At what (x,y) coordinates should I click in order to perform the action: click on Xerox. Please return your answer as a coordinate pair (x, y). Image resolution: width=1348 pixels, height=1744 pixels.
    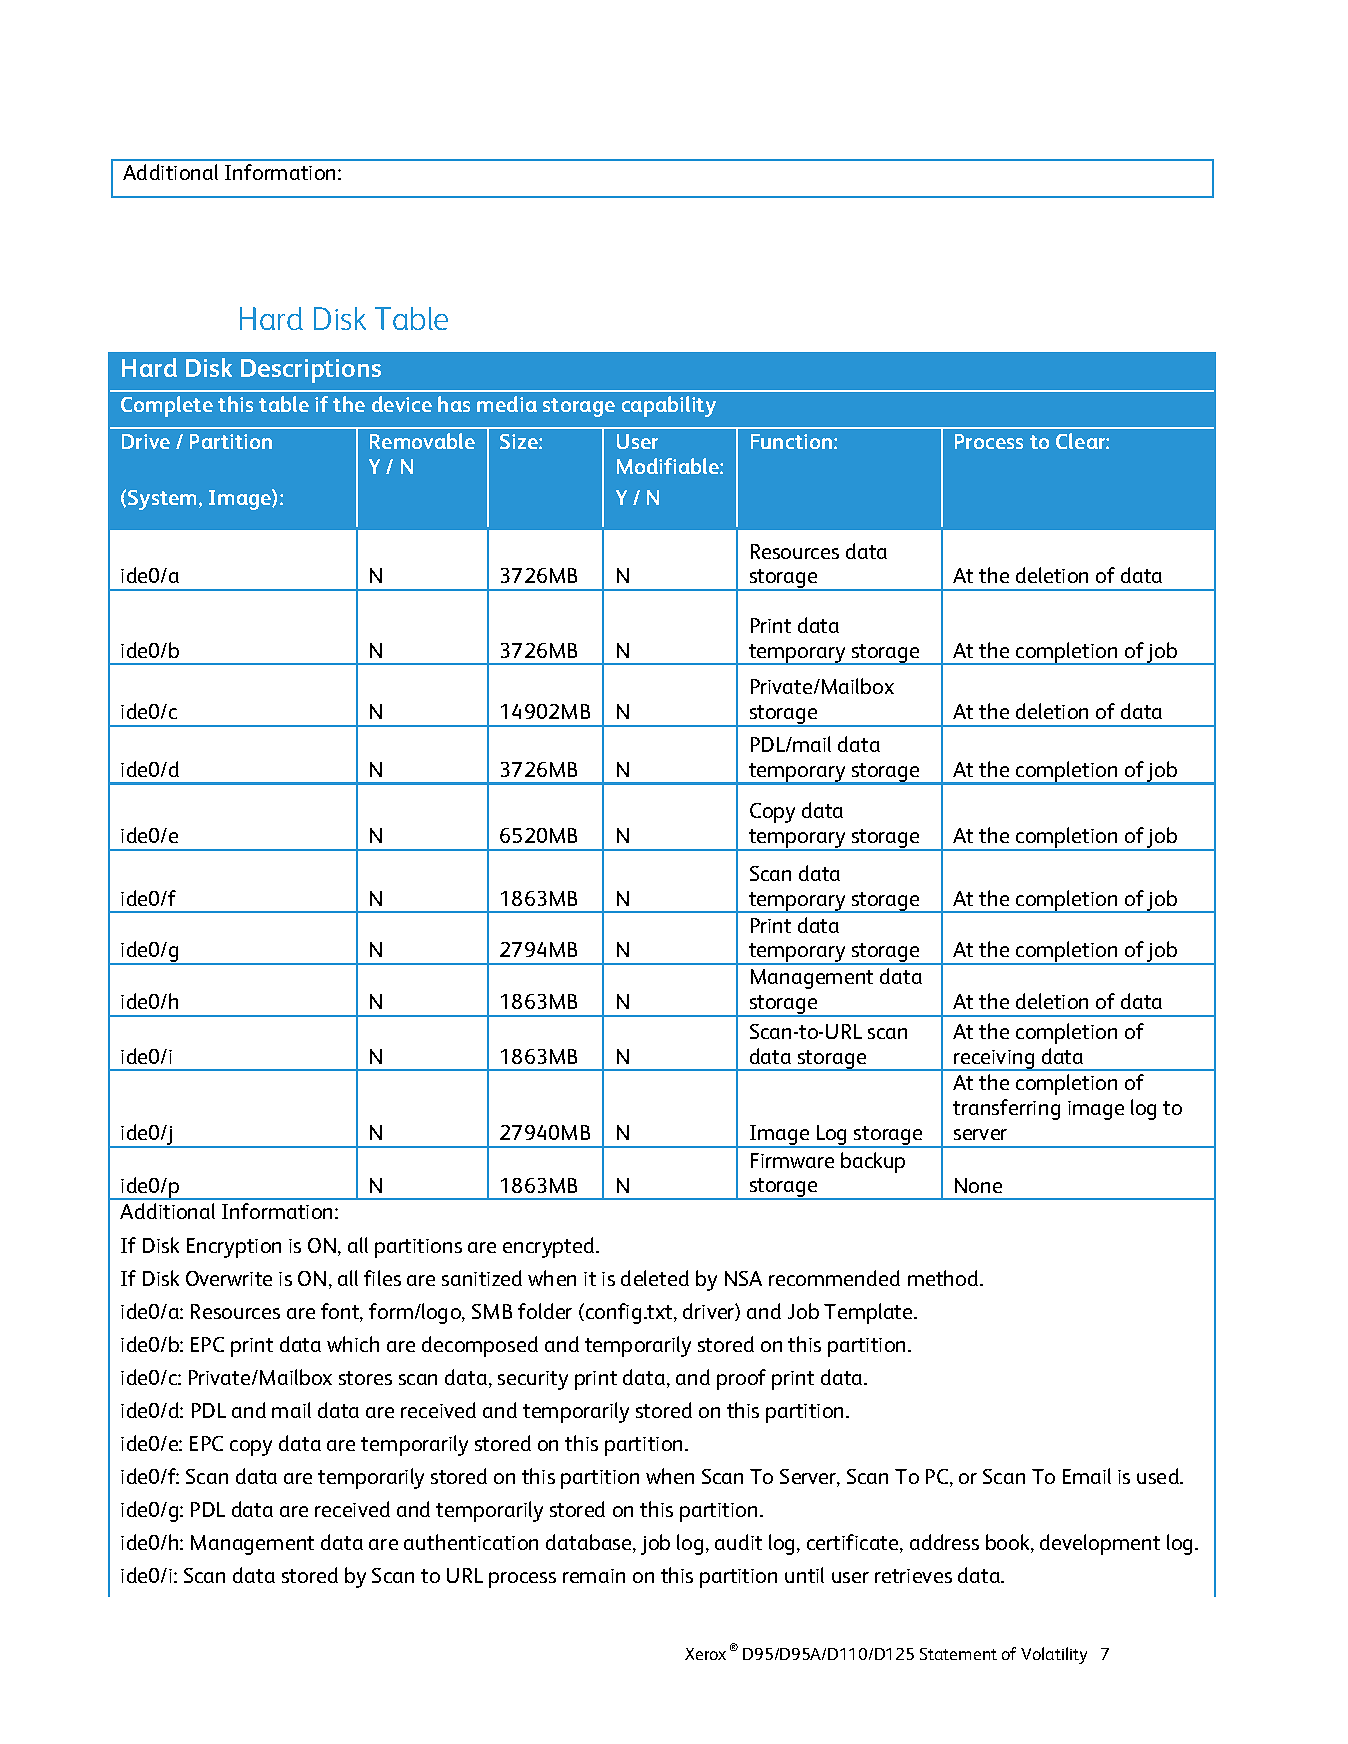
    Looking at the image, I should click on (705, 1654).
